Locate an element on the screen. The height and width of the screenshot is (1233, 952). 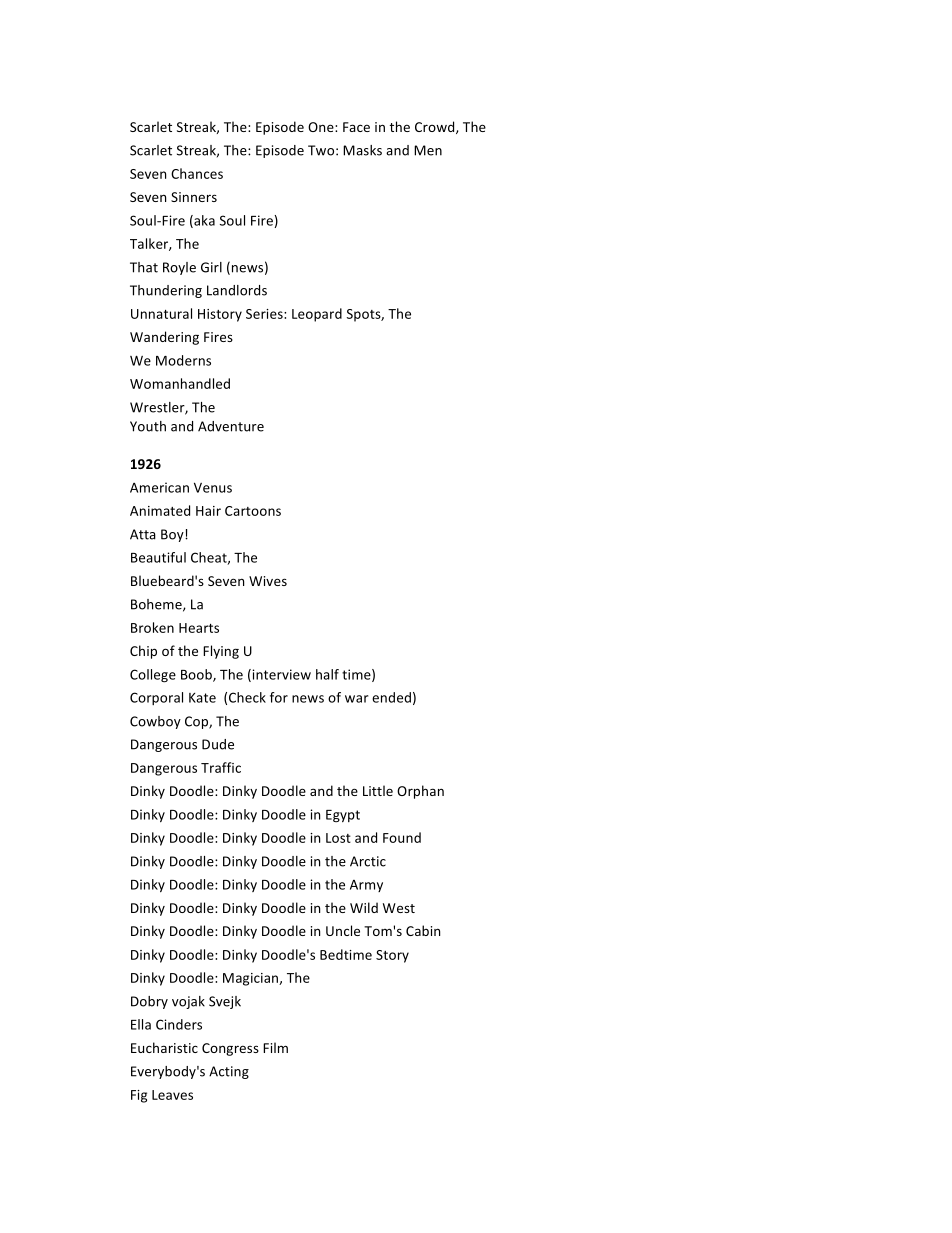
Face is located at coordinates (356, 127).
